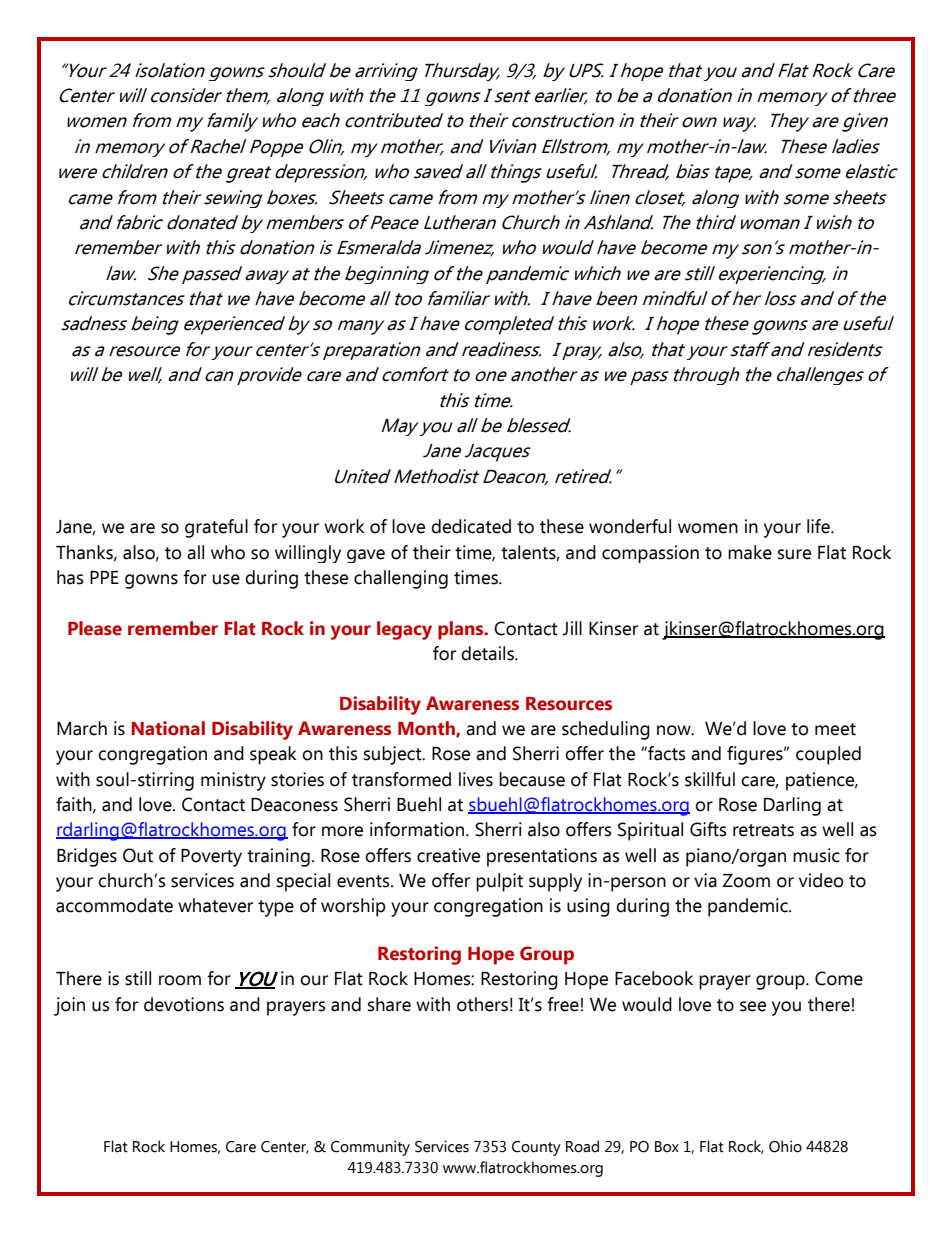 The image size is (952, 1233). I want to click on make, so click(750, 552).
